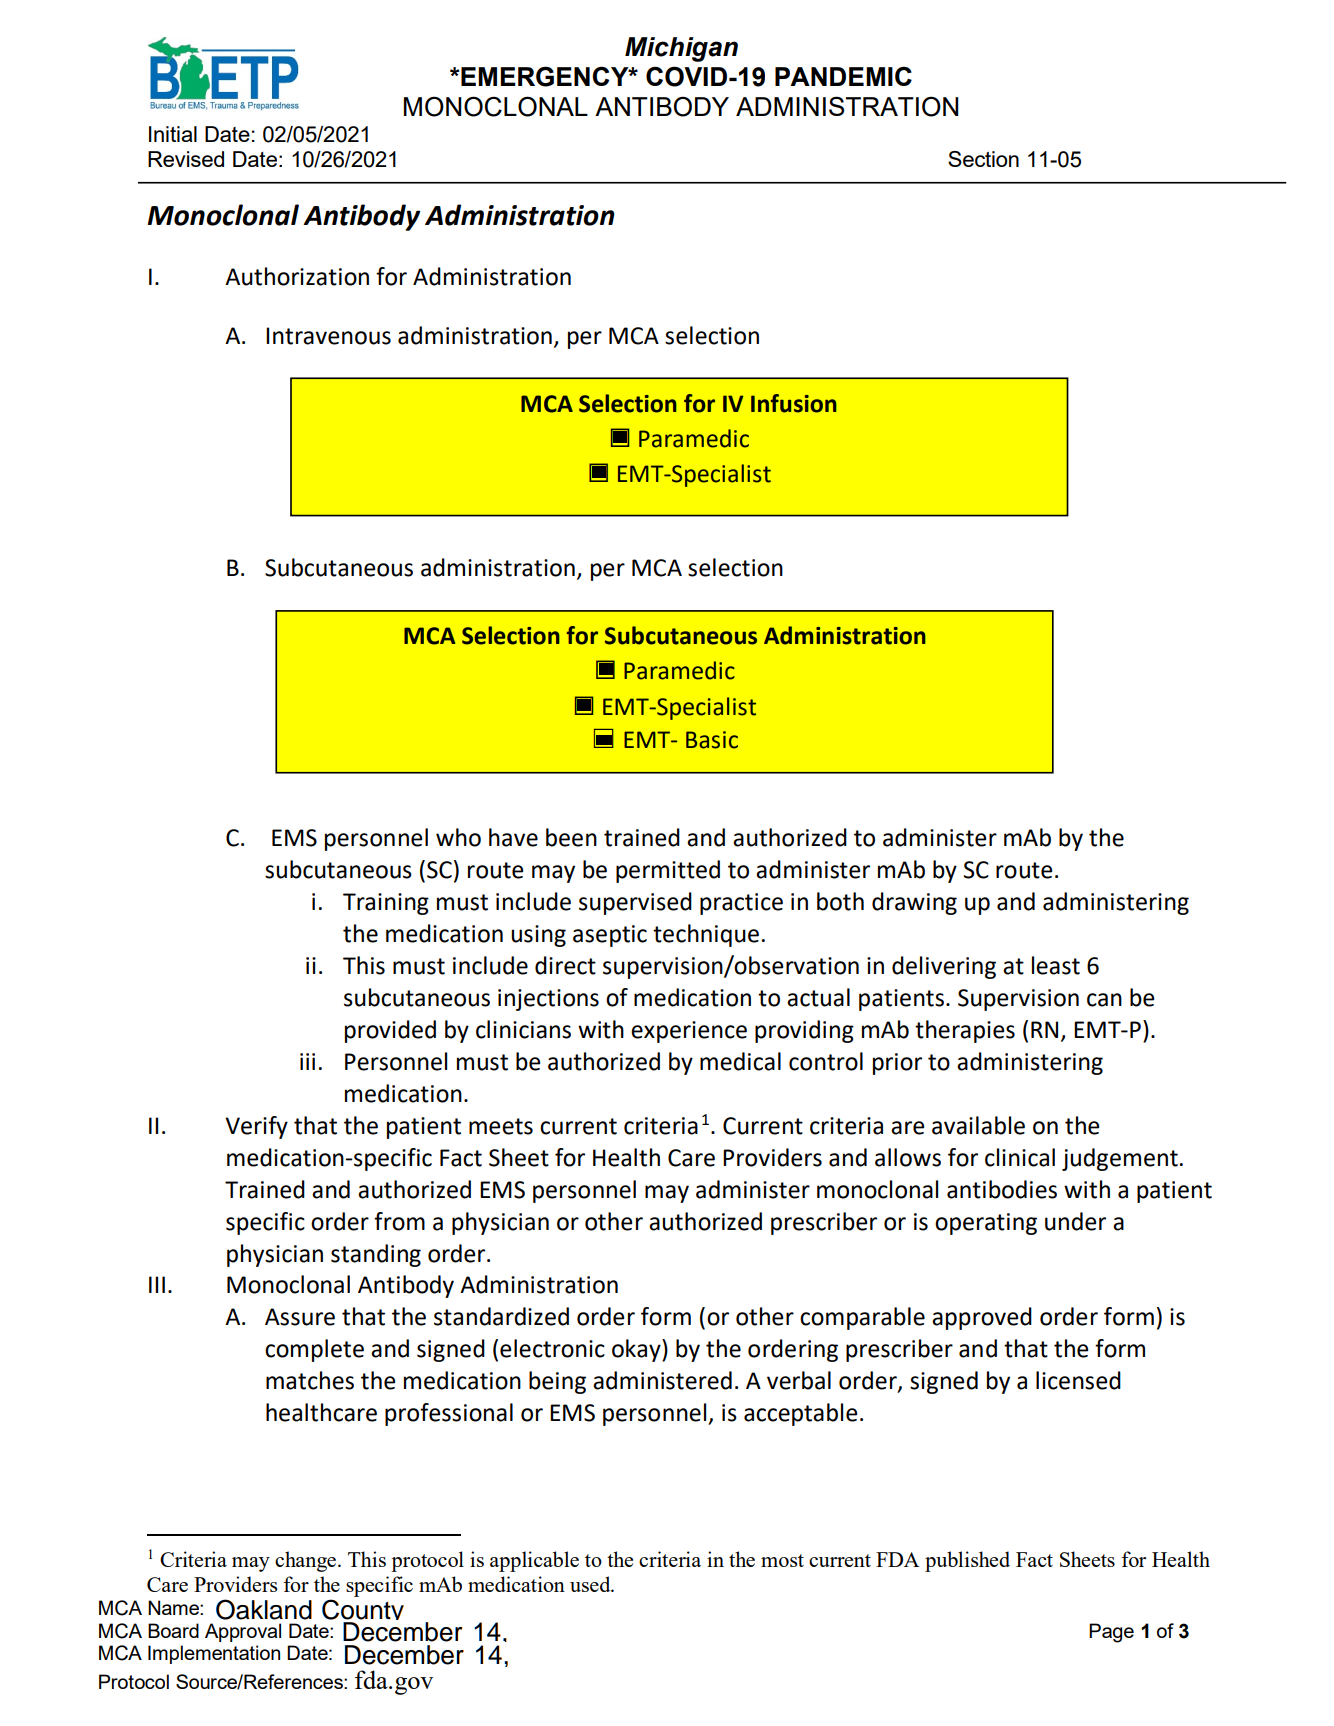  I want to click on Section, so click(983, 159).
